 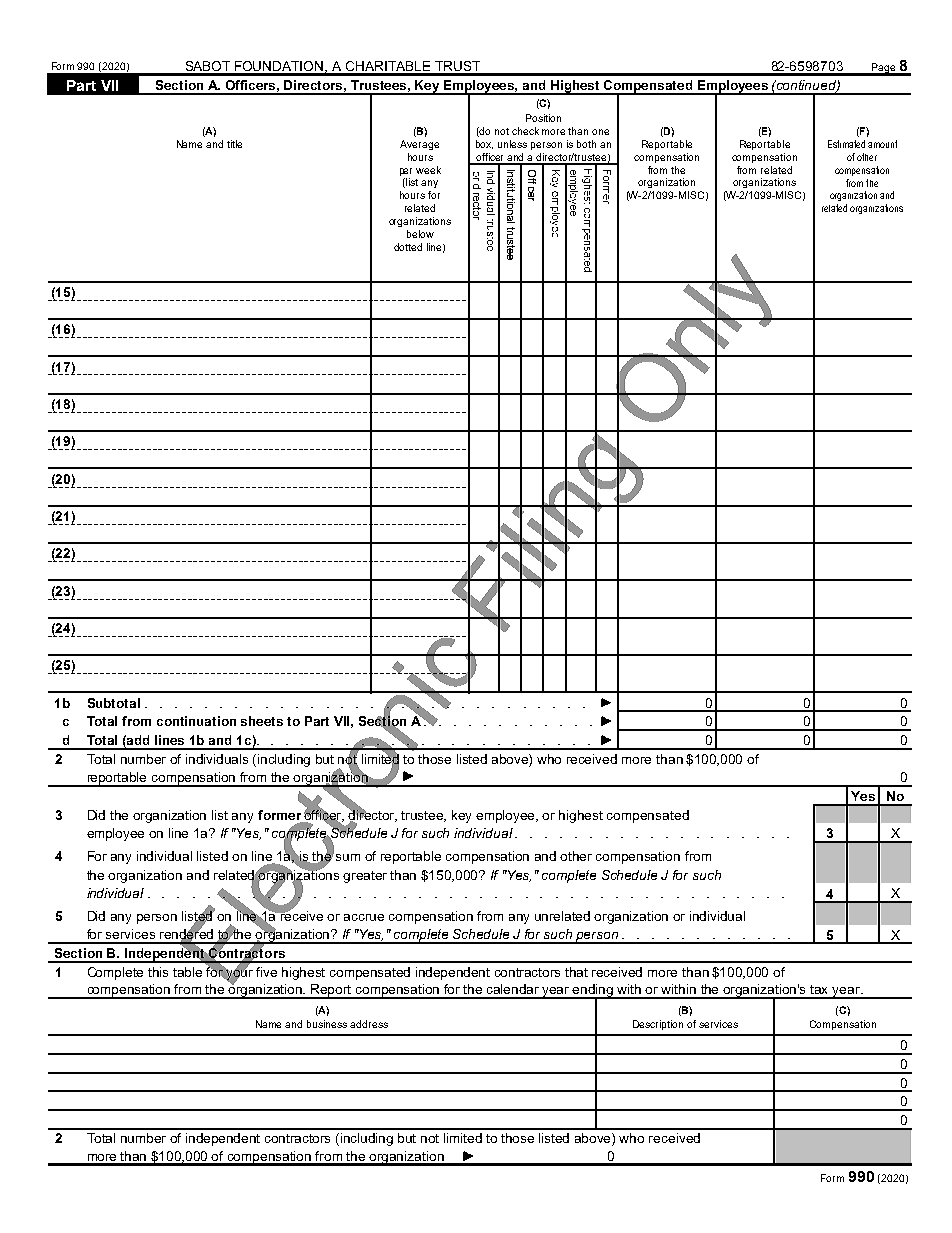 I want to click on five, so click(x=266, y=972).
